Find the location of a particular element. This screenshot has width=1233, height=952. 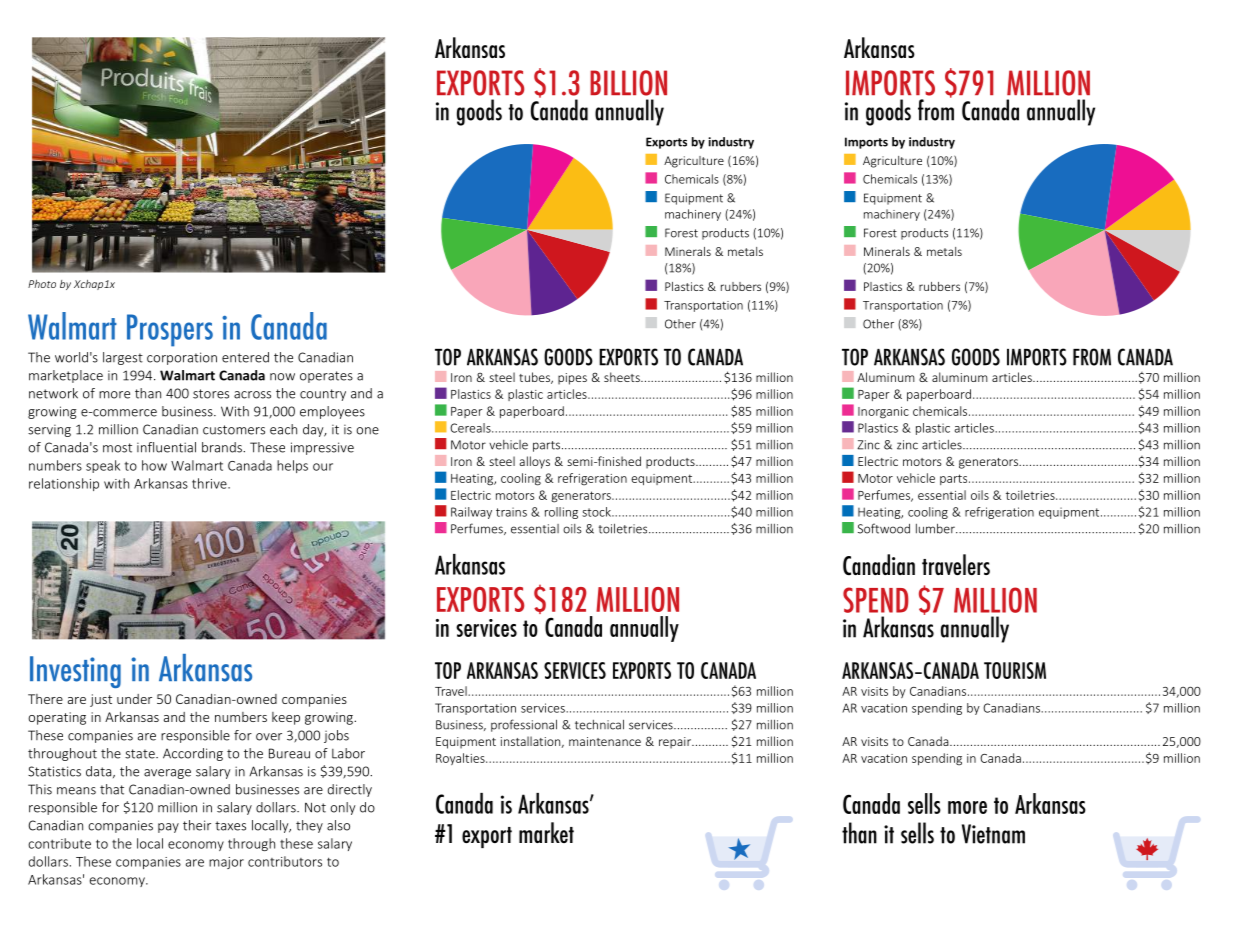

rolling is located at coordinates (561, 513).
